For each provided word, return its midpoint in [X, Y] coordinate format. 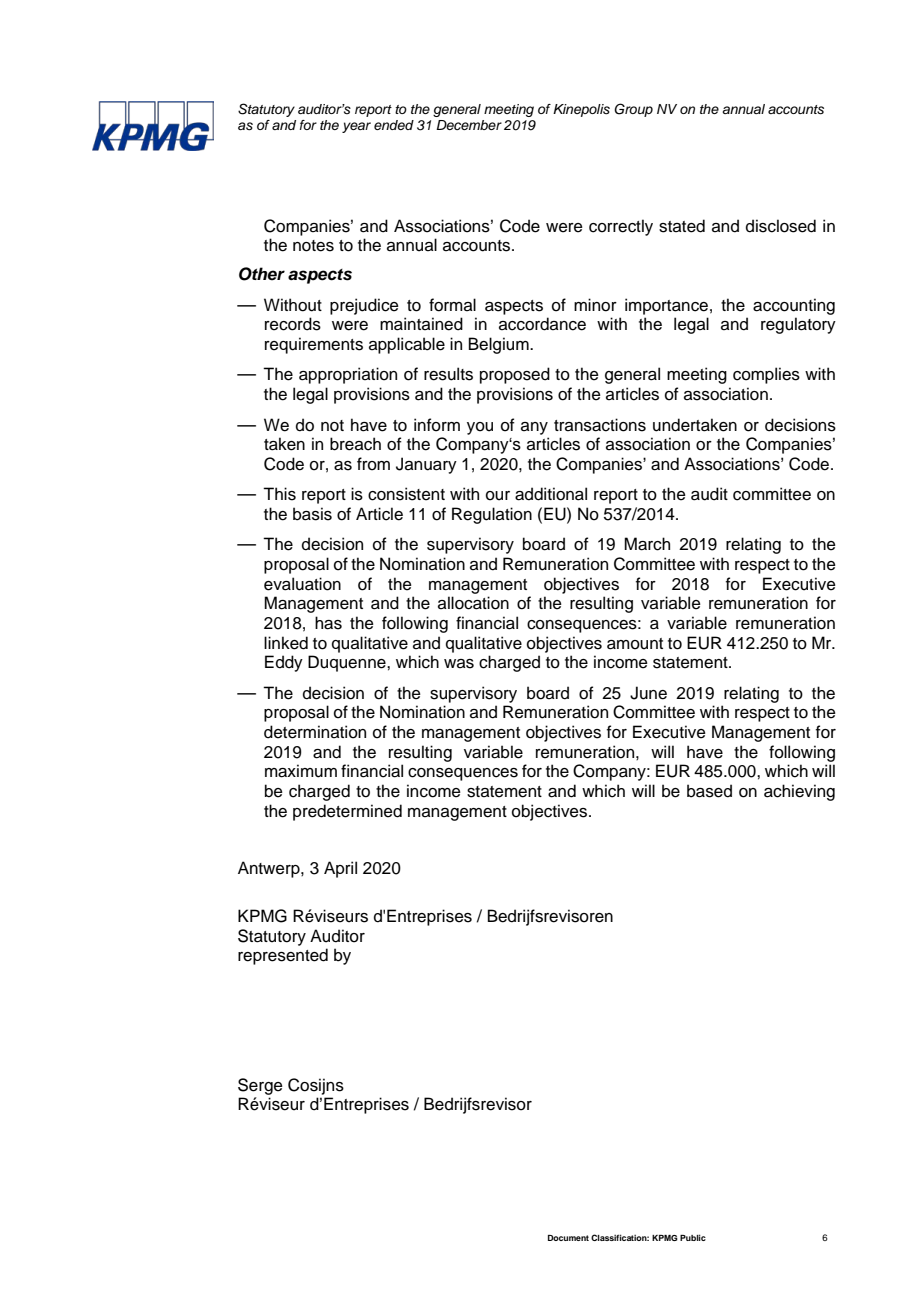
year [356, 127]
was [459, 664]
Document [568, 1238]
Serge [260, 1086]
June [648, 693]
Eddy [284, 663]
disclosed [781, 226]
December [469, 125]
